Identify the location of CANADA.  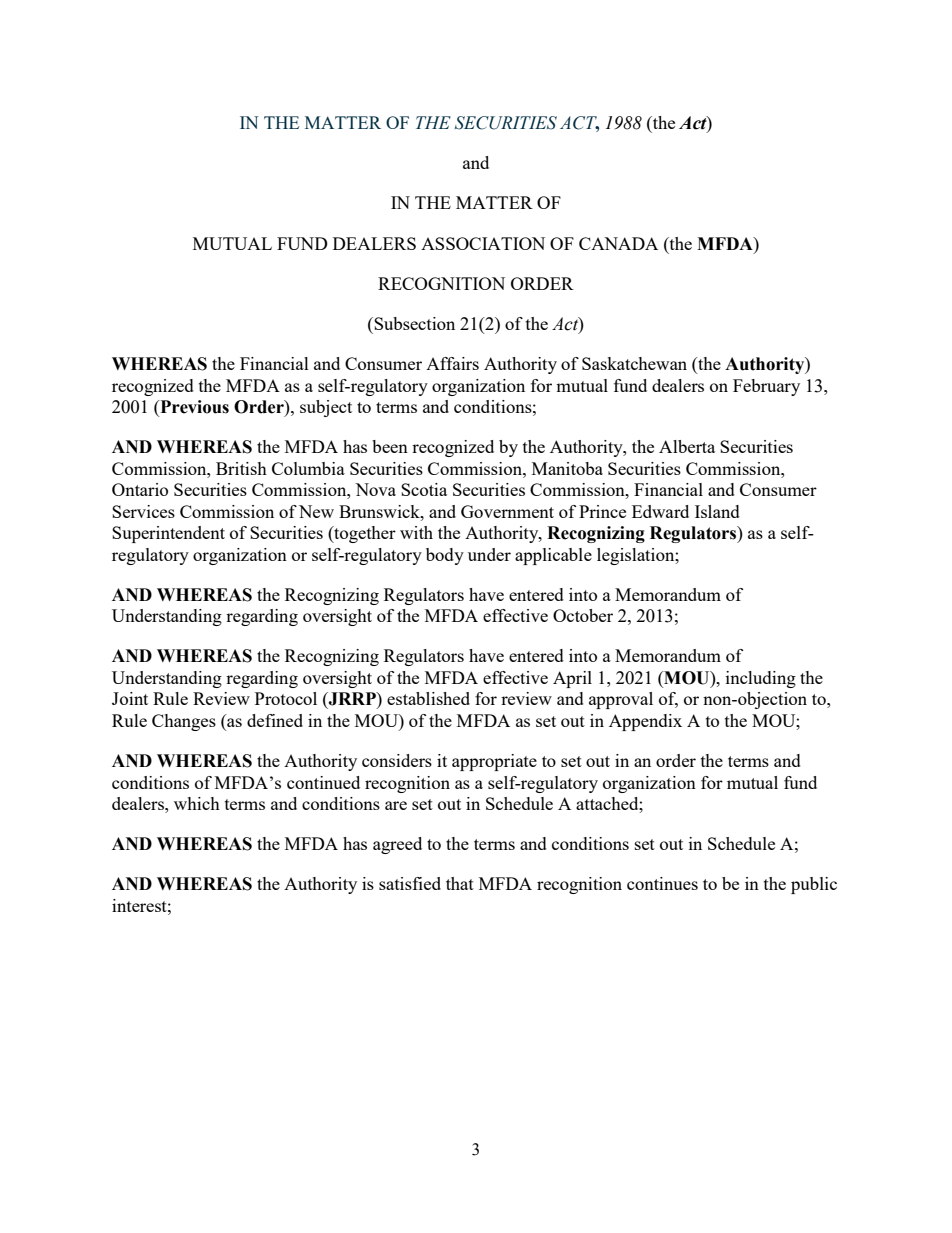
(618, 243).
